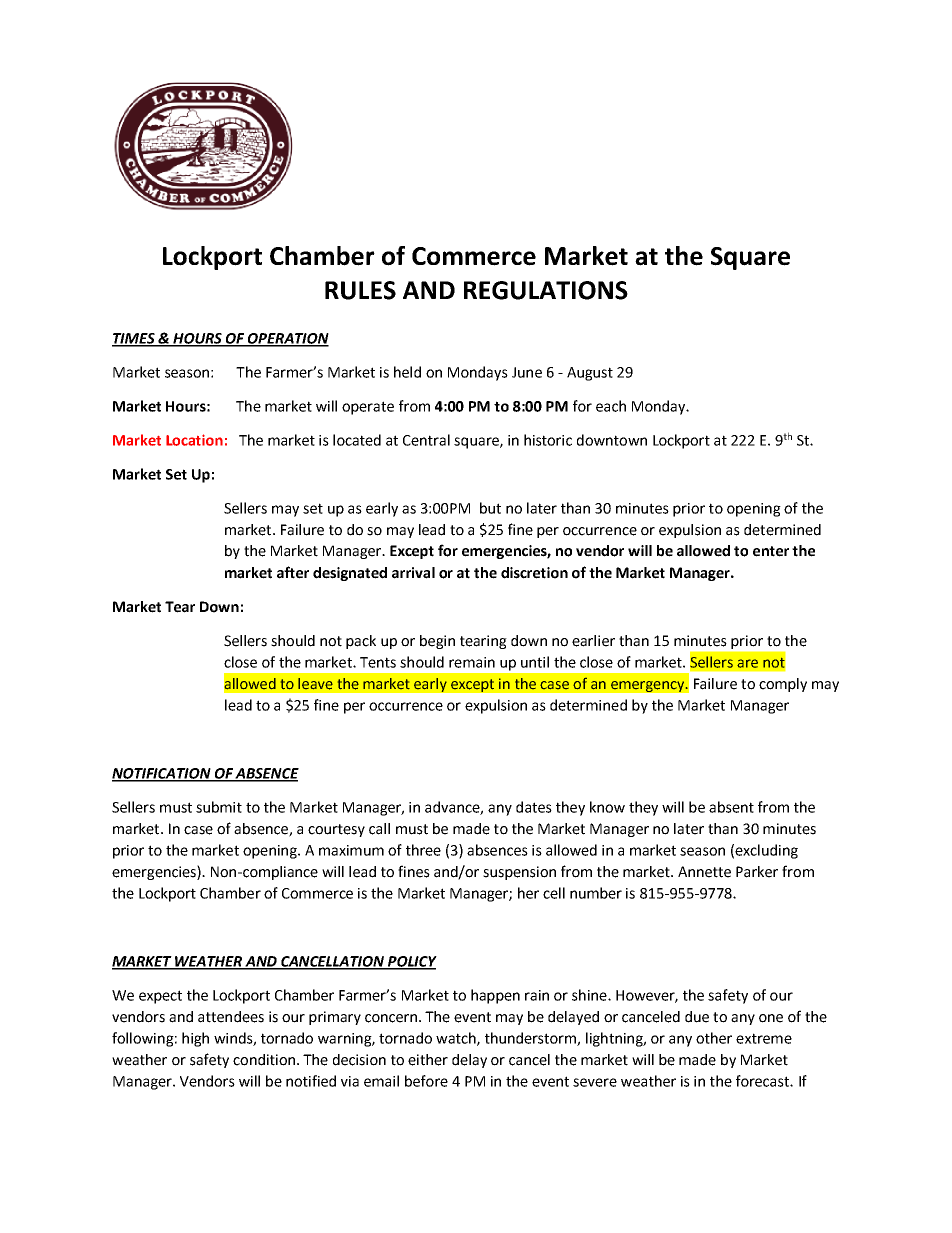 The height and width of the screenshot is (1233, 952). Describe the element at coordinates (195, 1039) in the screenshot. I see `high` at that location.
